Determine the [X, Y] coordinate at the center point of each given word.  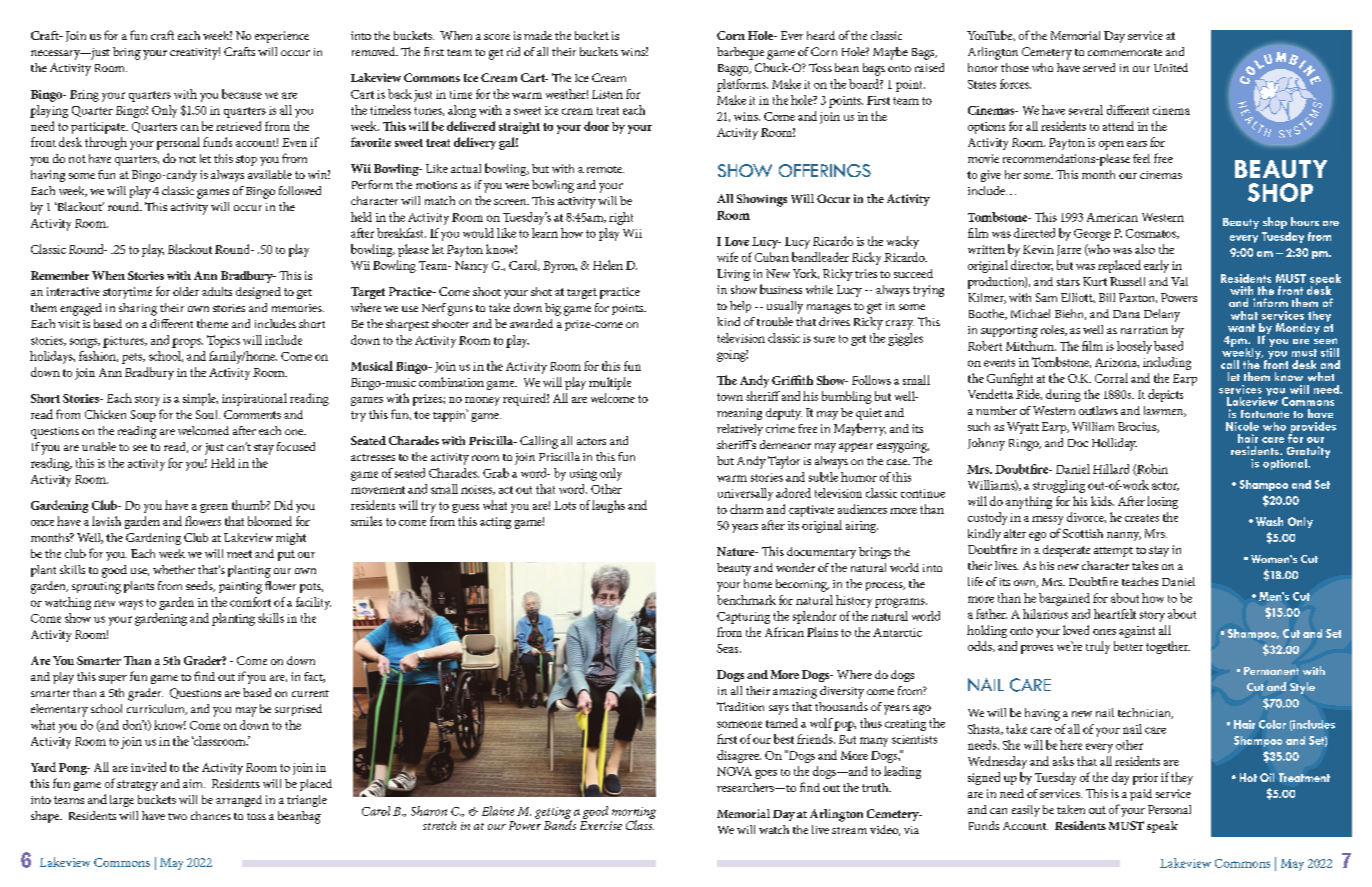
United [1171, 67]
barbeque [740, 53]
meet [239, 554]
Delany [1162, 315]
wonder [795, 567]
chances [211, 815]
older [186, 291]
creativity [195, 53]
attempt [1113, 552]
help [740, 307]
